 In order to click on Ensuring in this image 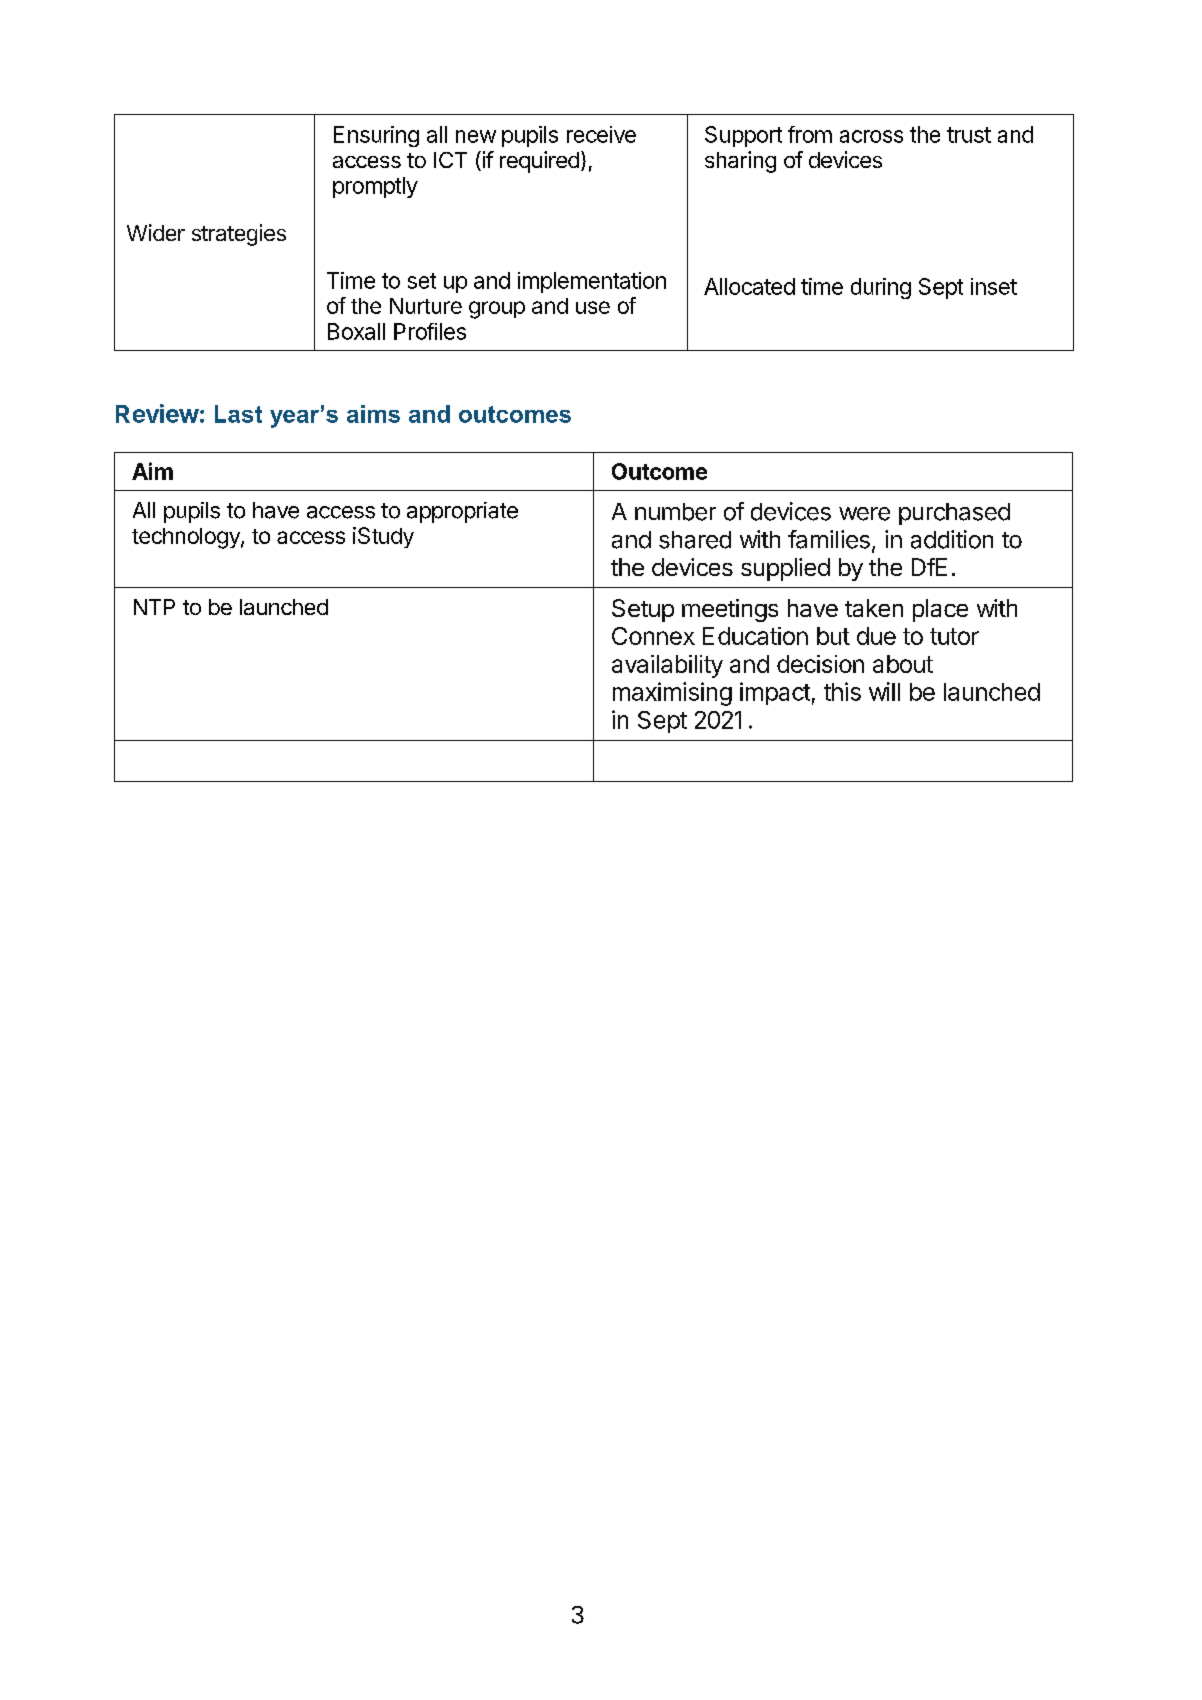, I will do `click(376, 136)`.
